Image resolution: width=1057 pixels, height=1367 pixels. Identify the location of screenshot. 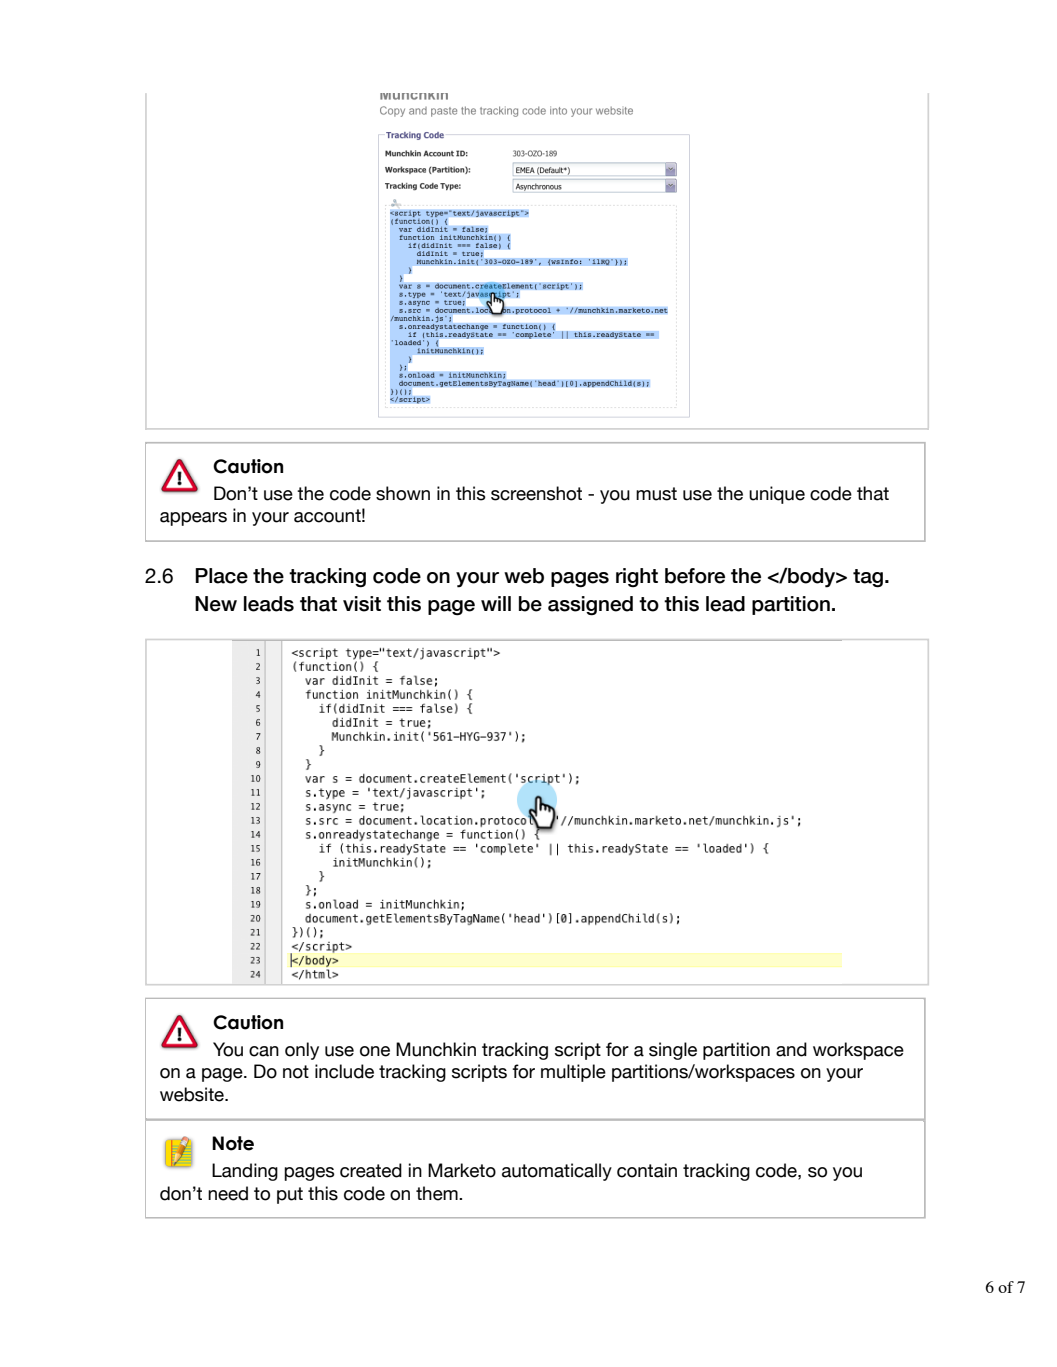
(536, 493).
